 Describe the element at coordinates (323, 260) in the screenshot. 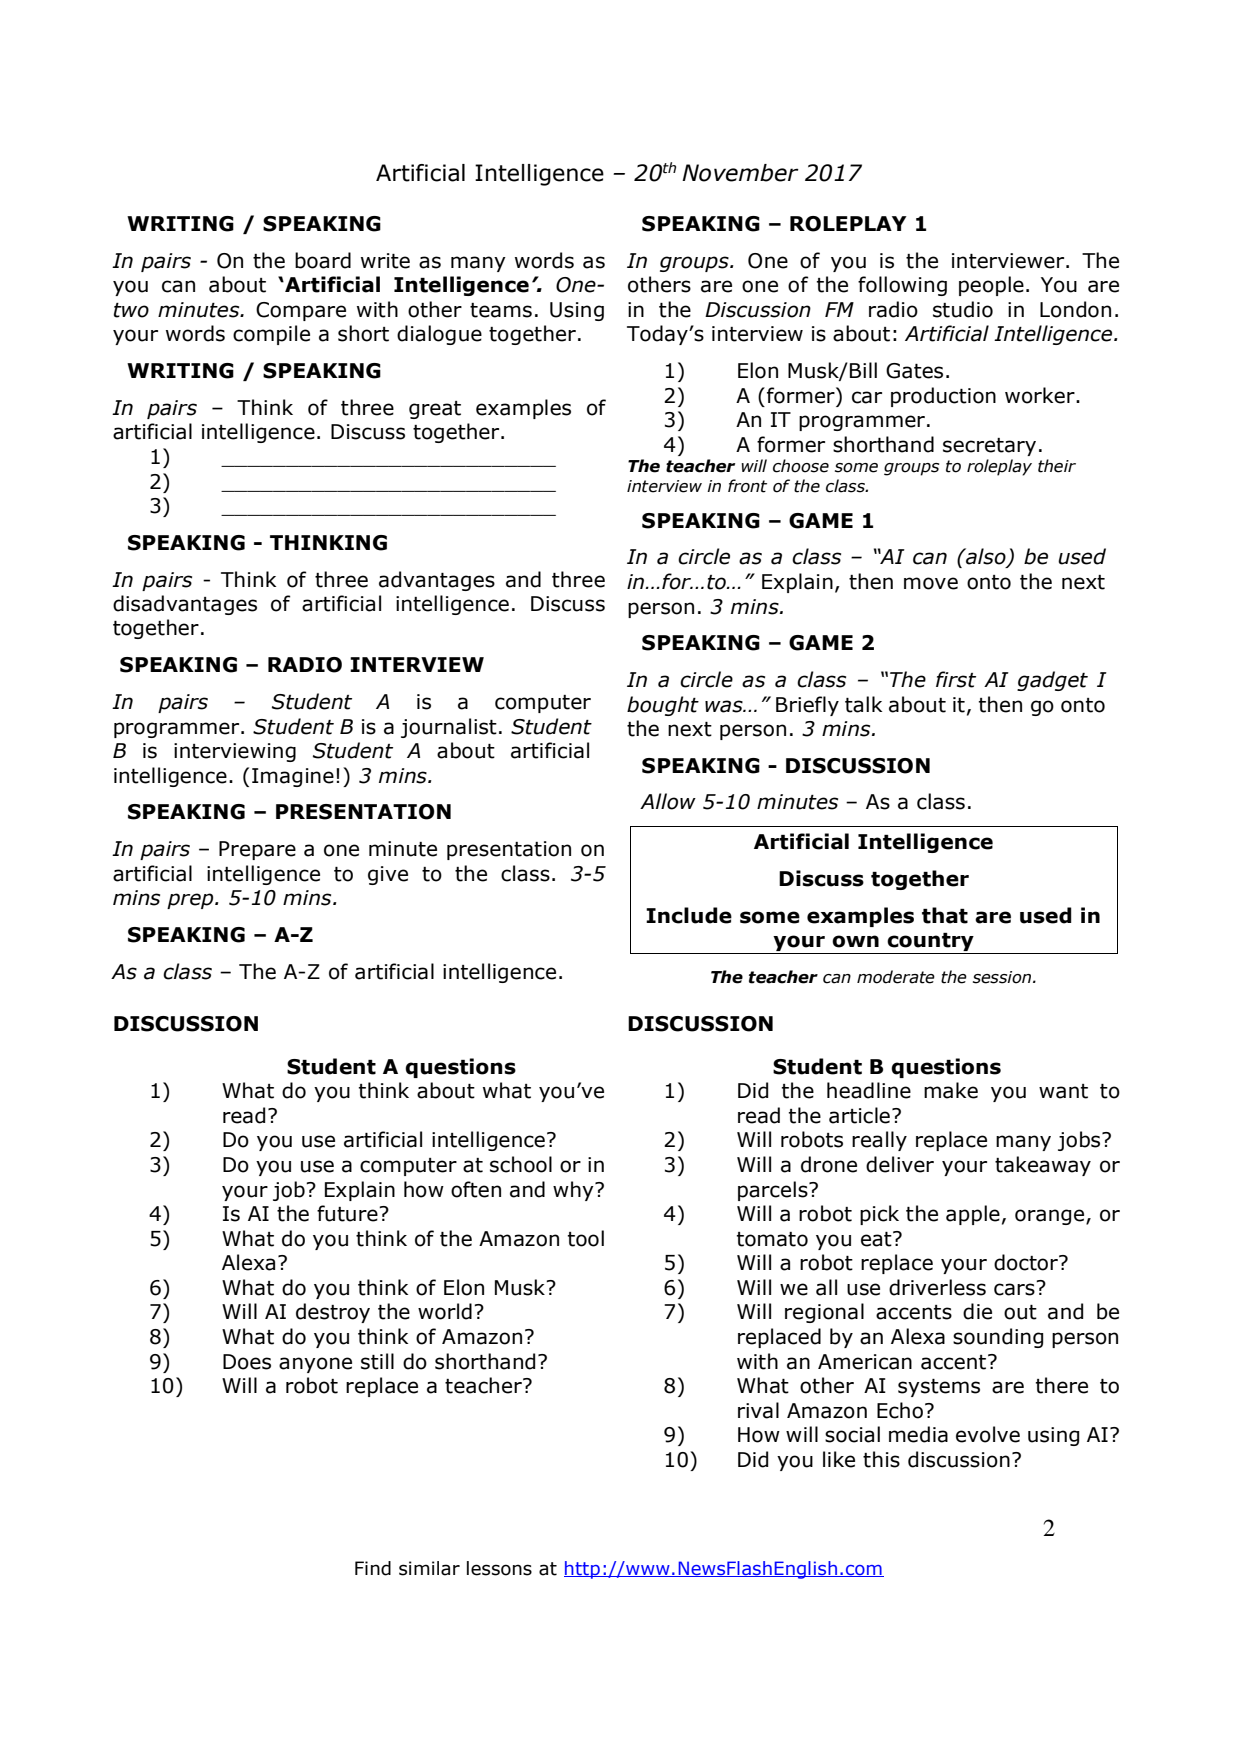

I see `board` at that location.
